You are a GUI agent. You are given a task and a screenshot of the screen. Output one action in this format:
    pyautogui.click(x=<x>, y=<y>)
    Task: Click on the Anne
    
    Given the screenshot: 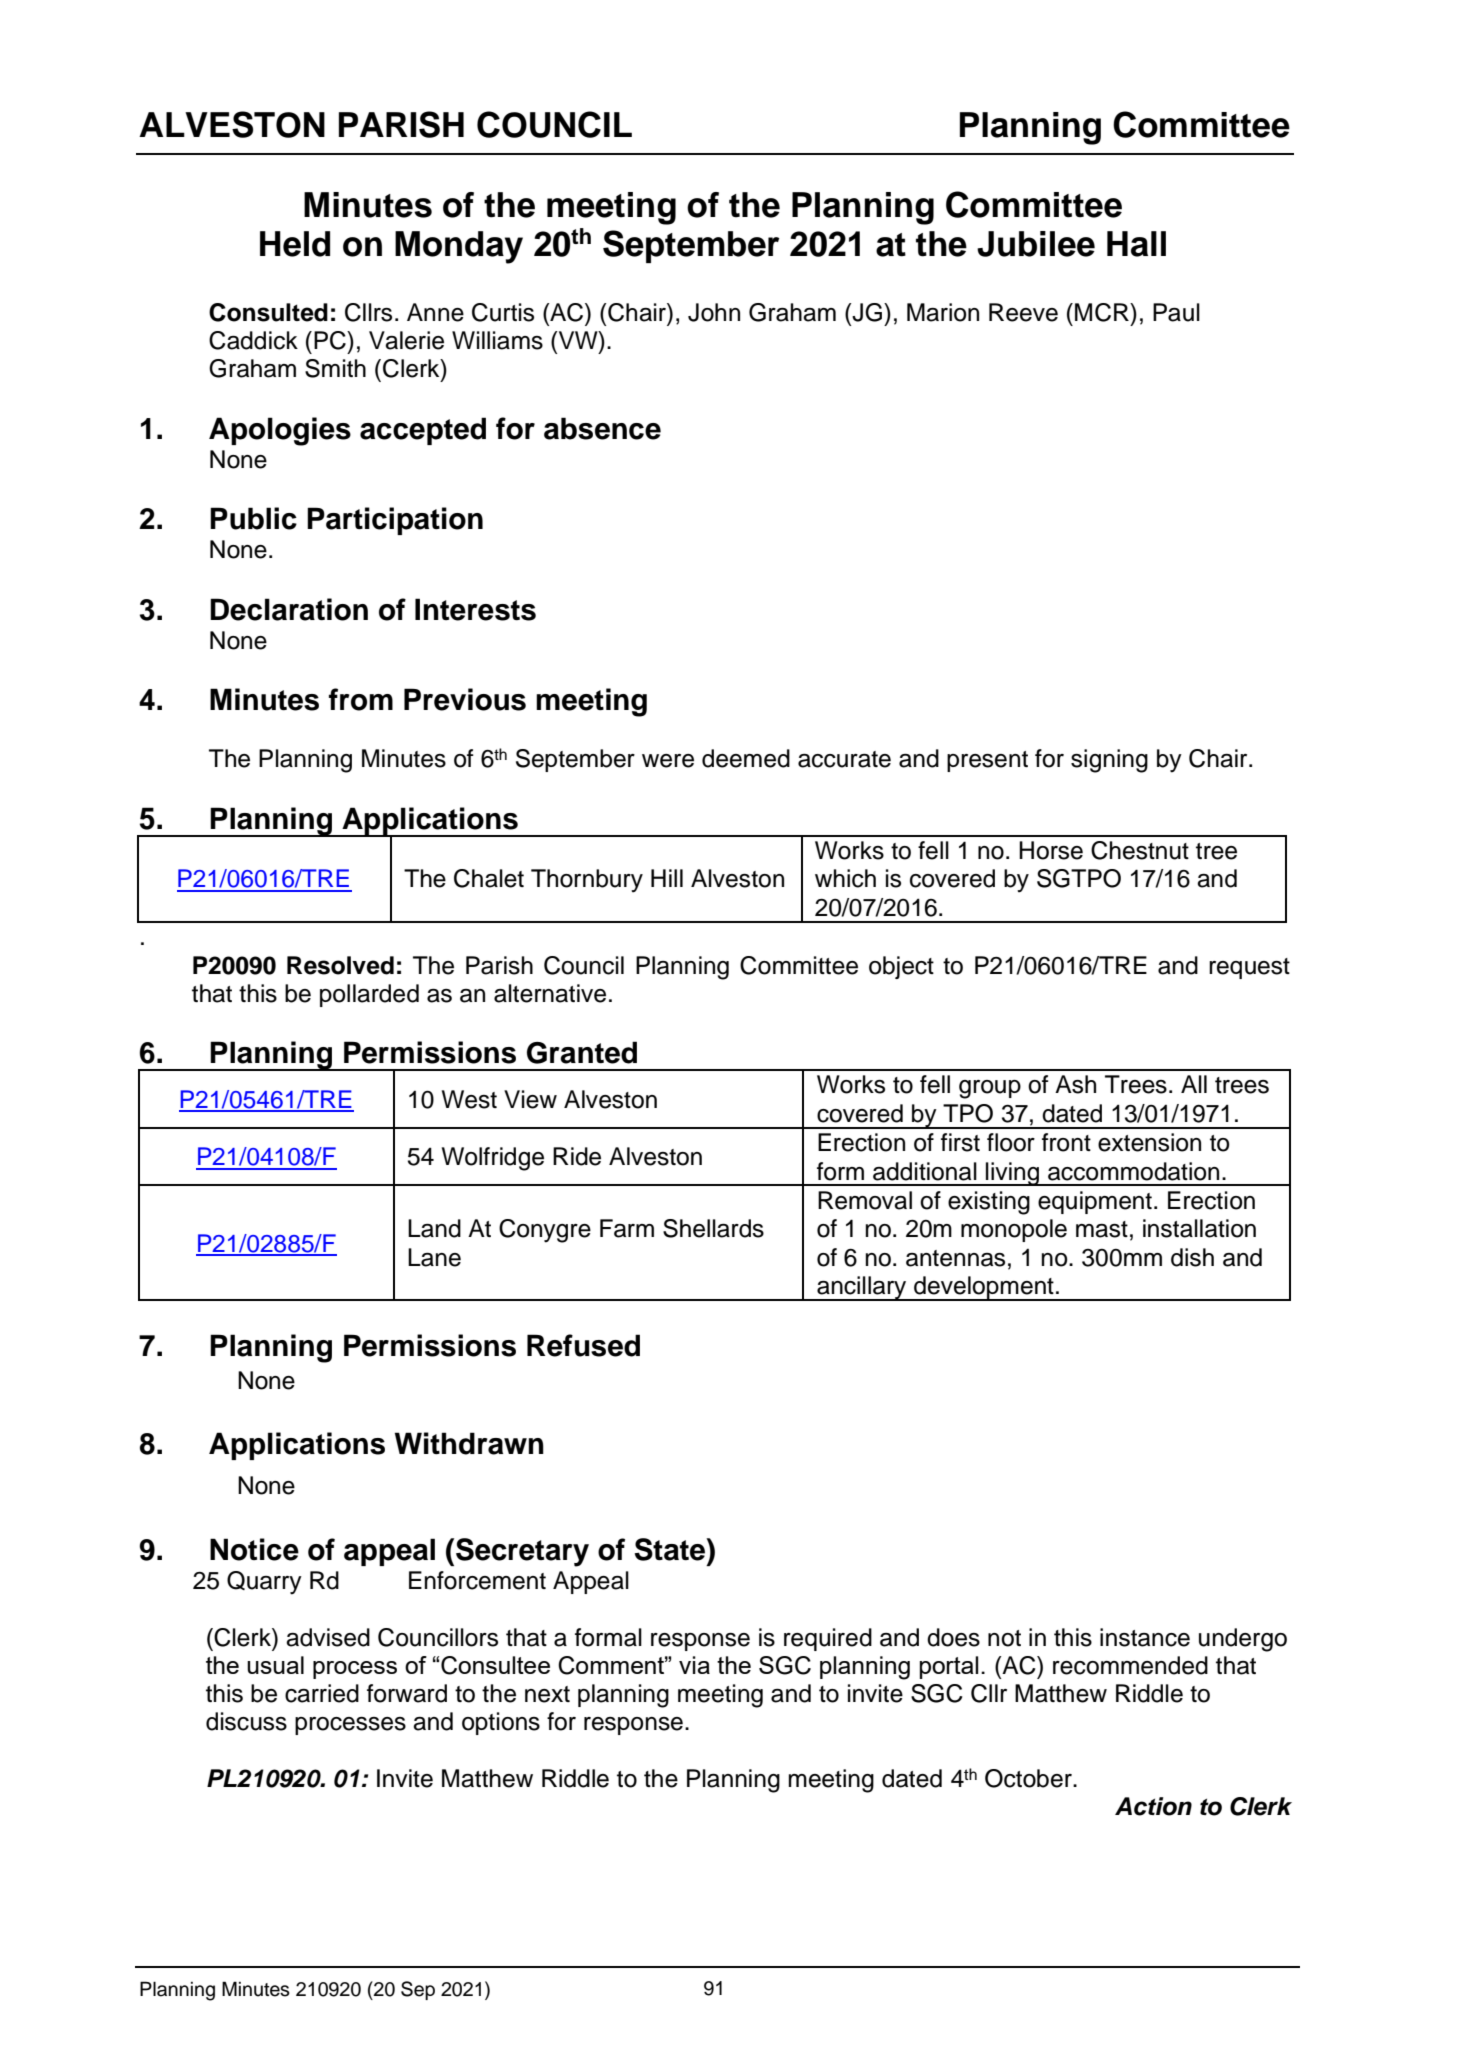 What is the action you would take?
    pyautogui.click(x=435, y=312)
